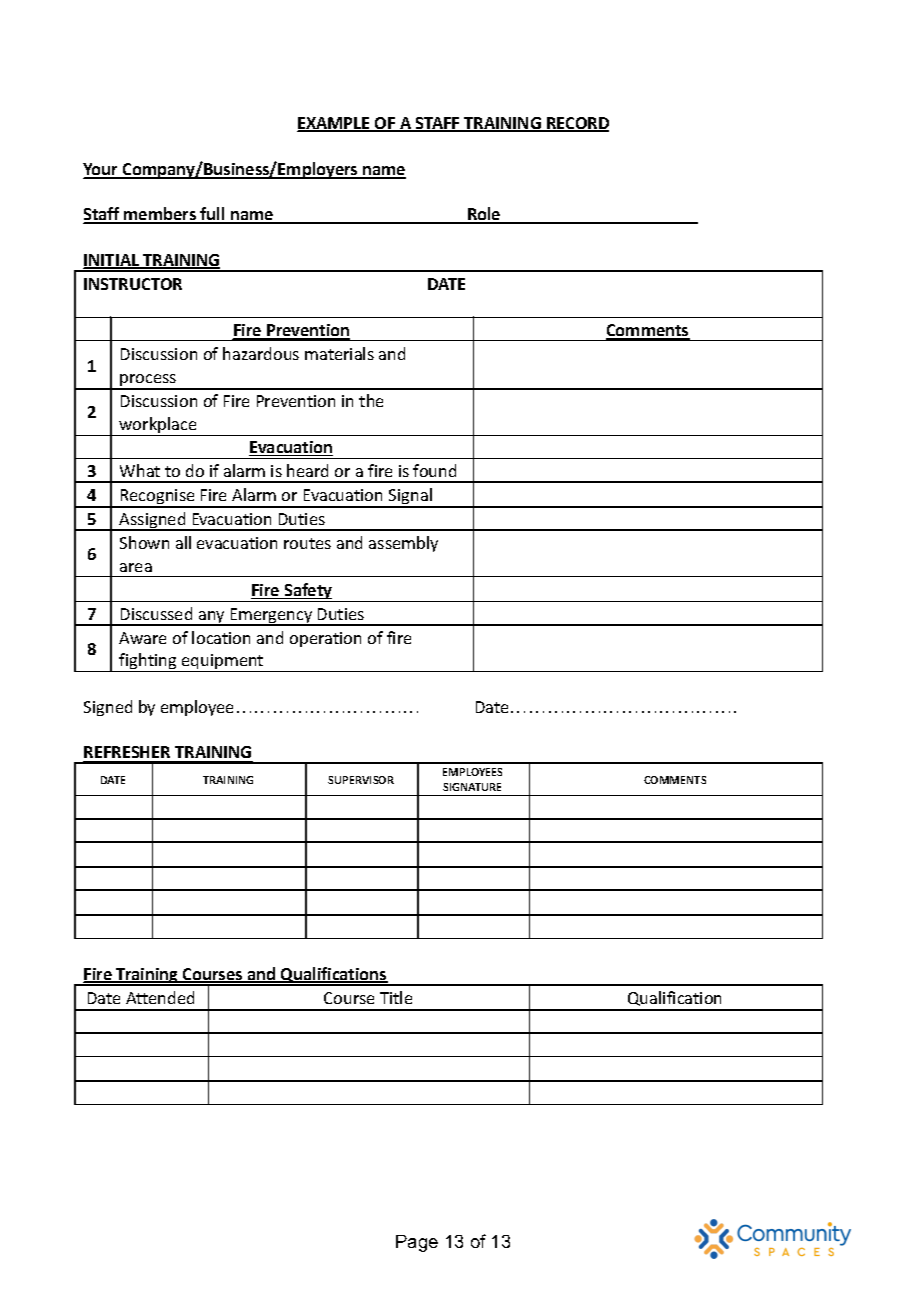 The image size is (924, 1307). Describe the element at coordinates (158, 498) in the image. I see `Recognise` at that location.
